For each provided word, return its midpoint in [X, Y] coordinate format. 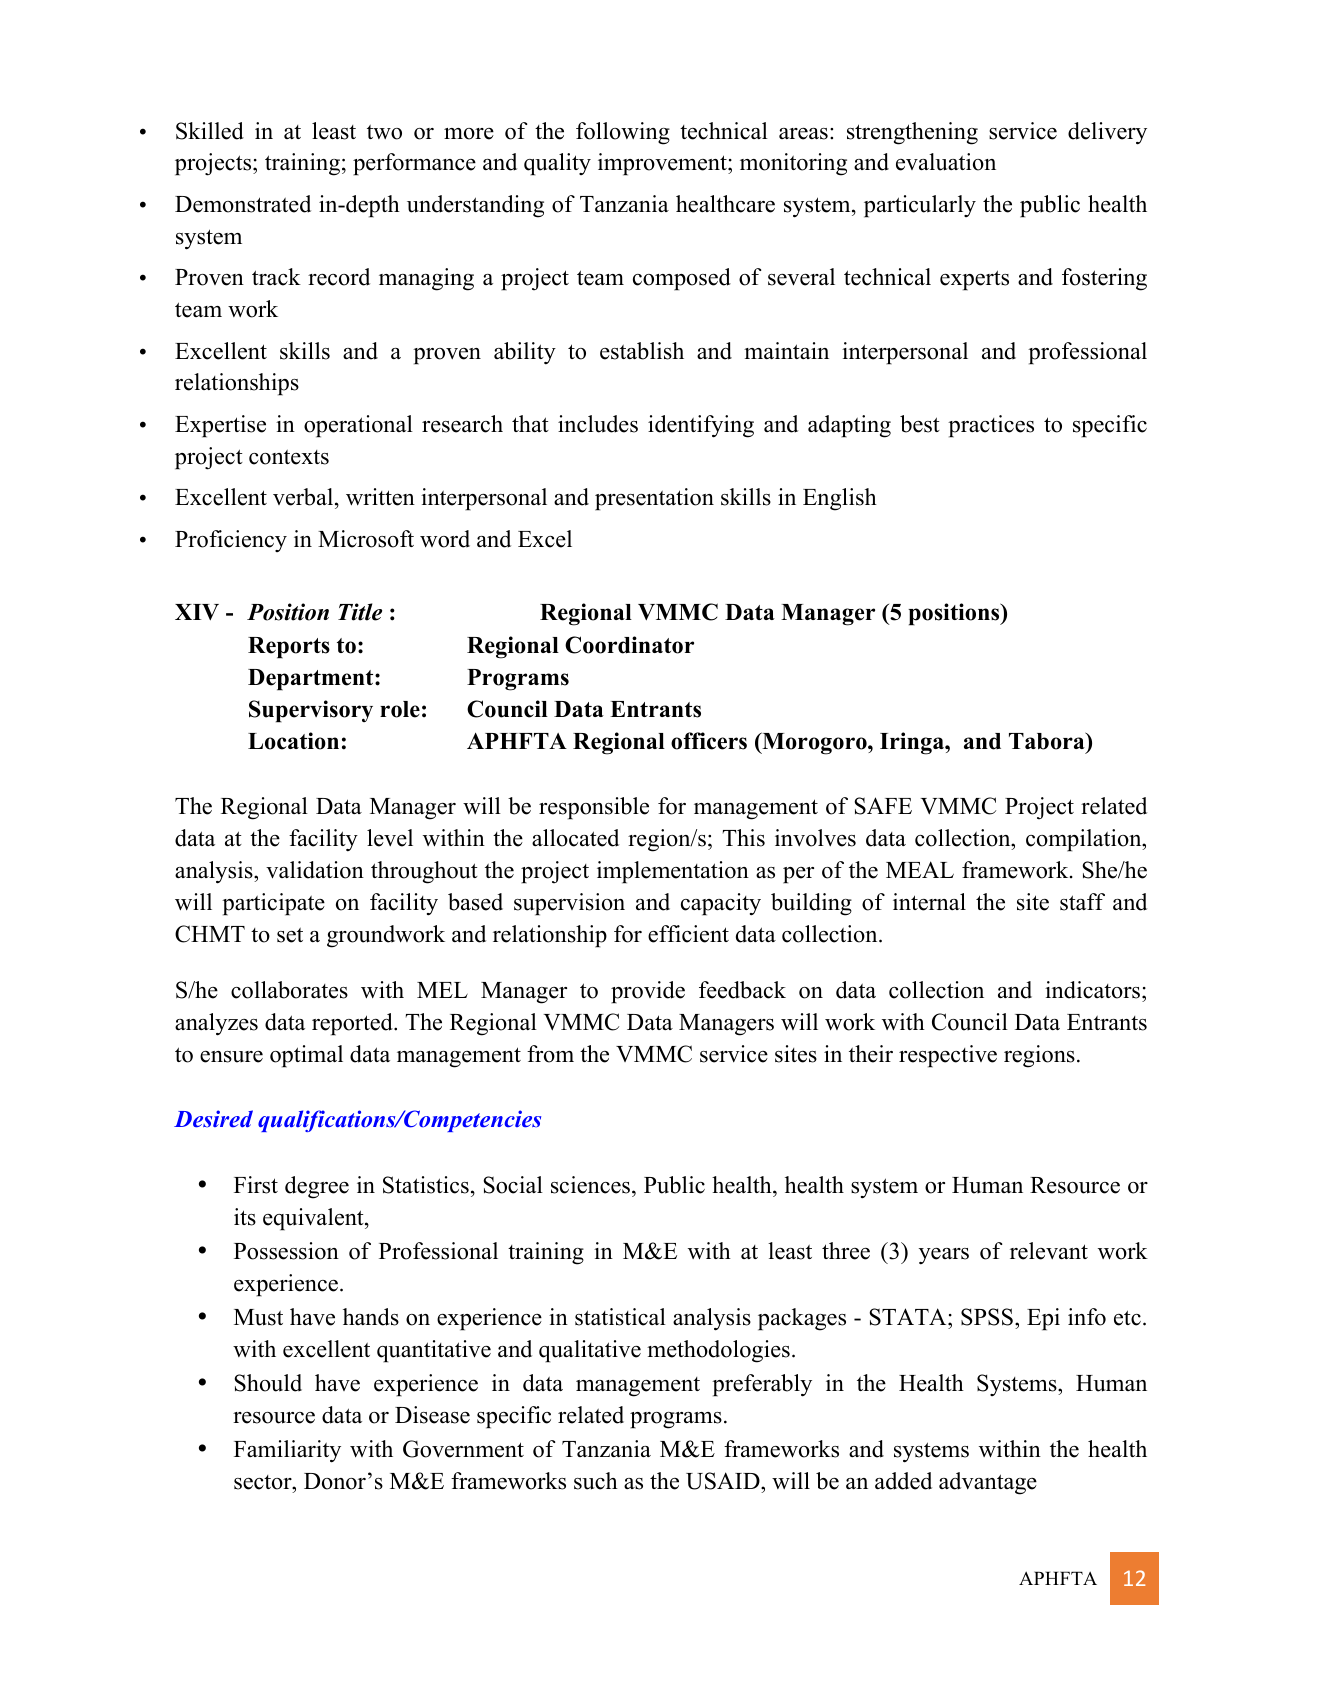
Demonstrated [243, 204]
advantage [988, 1483]
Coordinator [629, 645]
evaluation [946, 162]
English [840, 499]
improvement [663, 164]
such [596, 1481]
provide [648, 992]
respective [948, 1056]
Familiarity [287, 1451]
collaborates [289, 990]
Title [360, 612]
